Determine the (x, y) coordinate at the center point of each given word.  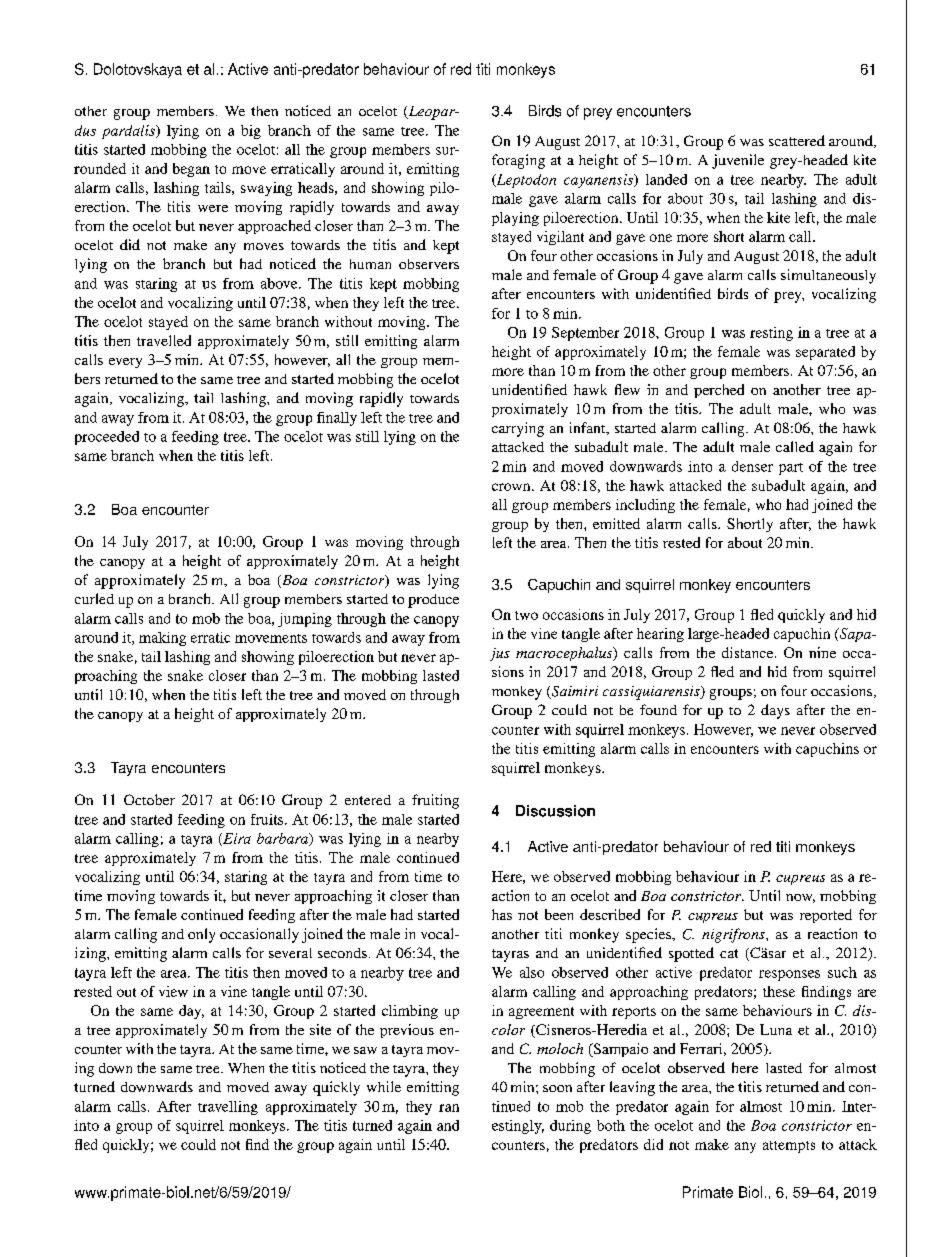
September (585, 334)
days (775, 711)
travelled (164, 340)
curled (94, 598)
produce (433, 601)
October (149, 799)
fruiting (435, 801)
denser (752, 466)
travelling (228, 1108)
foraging (518, 161)
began (191, 170)
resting (771, 334)
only (201, 935)
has (502, 914)
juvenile (738, 161)
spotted (691, 954)
